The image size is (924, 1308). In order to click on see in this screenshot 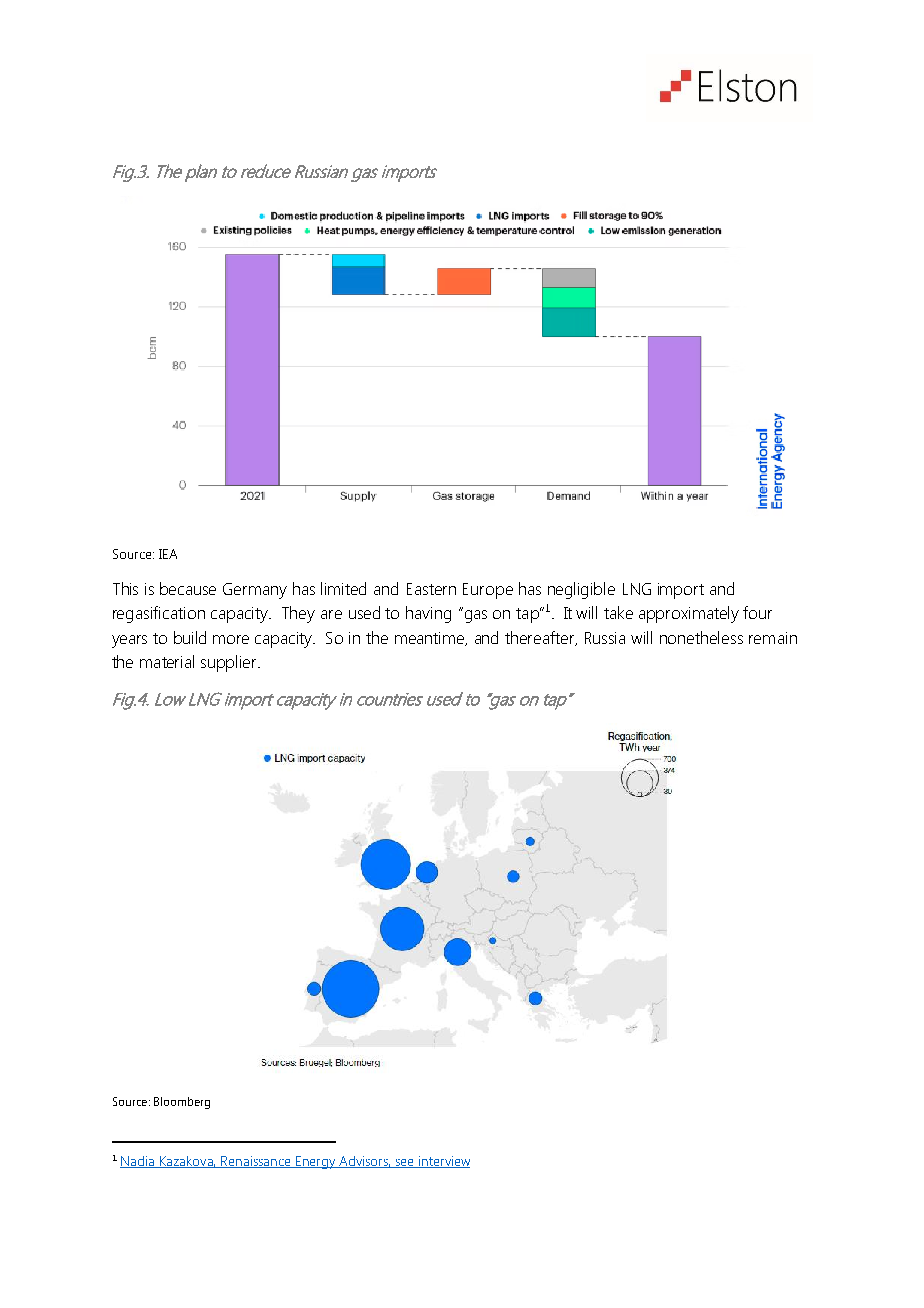, I will do `click(404, 1163)`.
